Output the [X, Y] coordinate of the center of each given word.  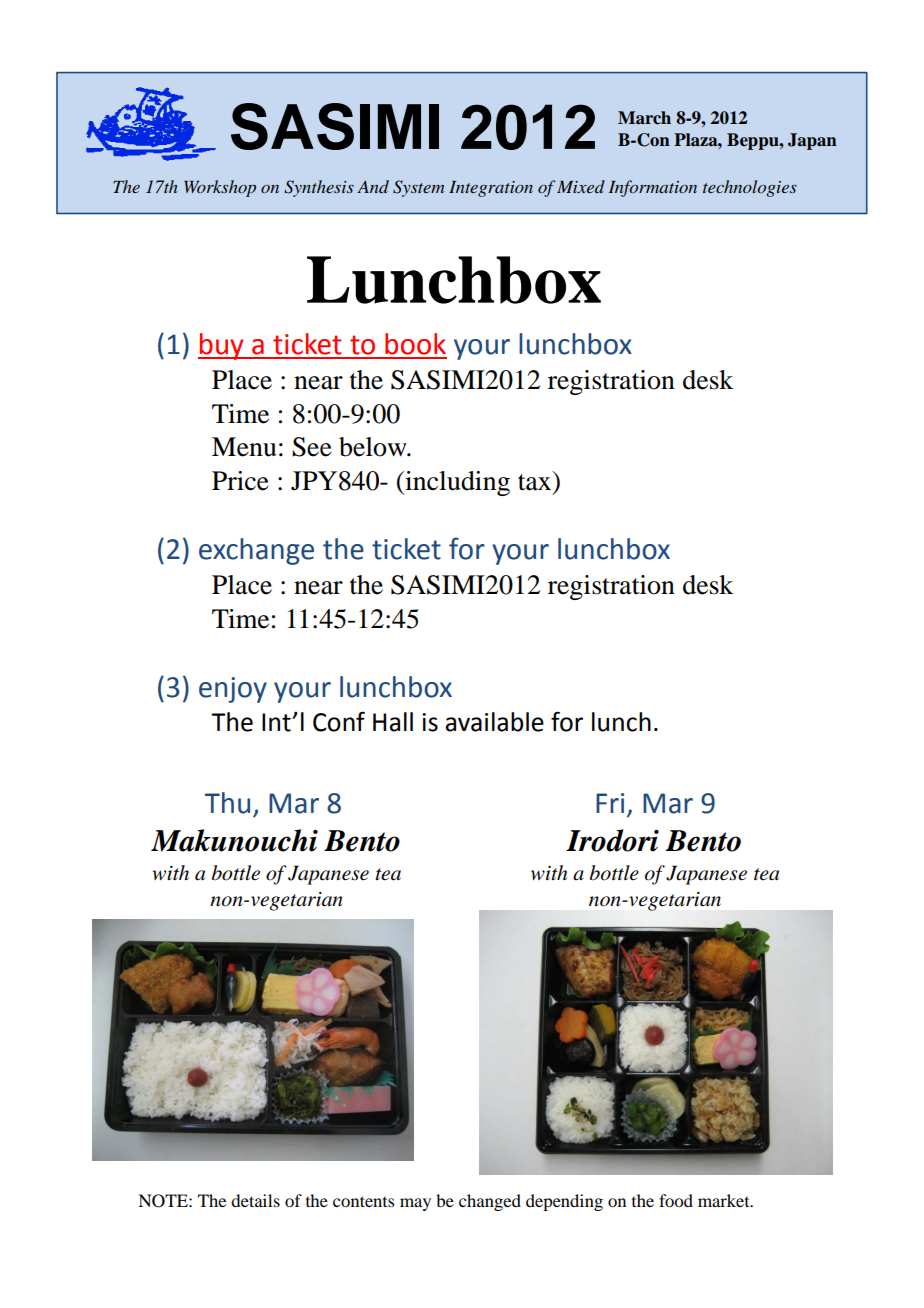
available [495, 722]
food [676, 1200]
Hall [393, 722]
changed [490, 1202]
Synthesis [319, 188]
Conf [339, 721]
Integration [491, 189]
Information [653, 188]
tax [536, 481]
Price [240, 481]
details [255, 1200]
